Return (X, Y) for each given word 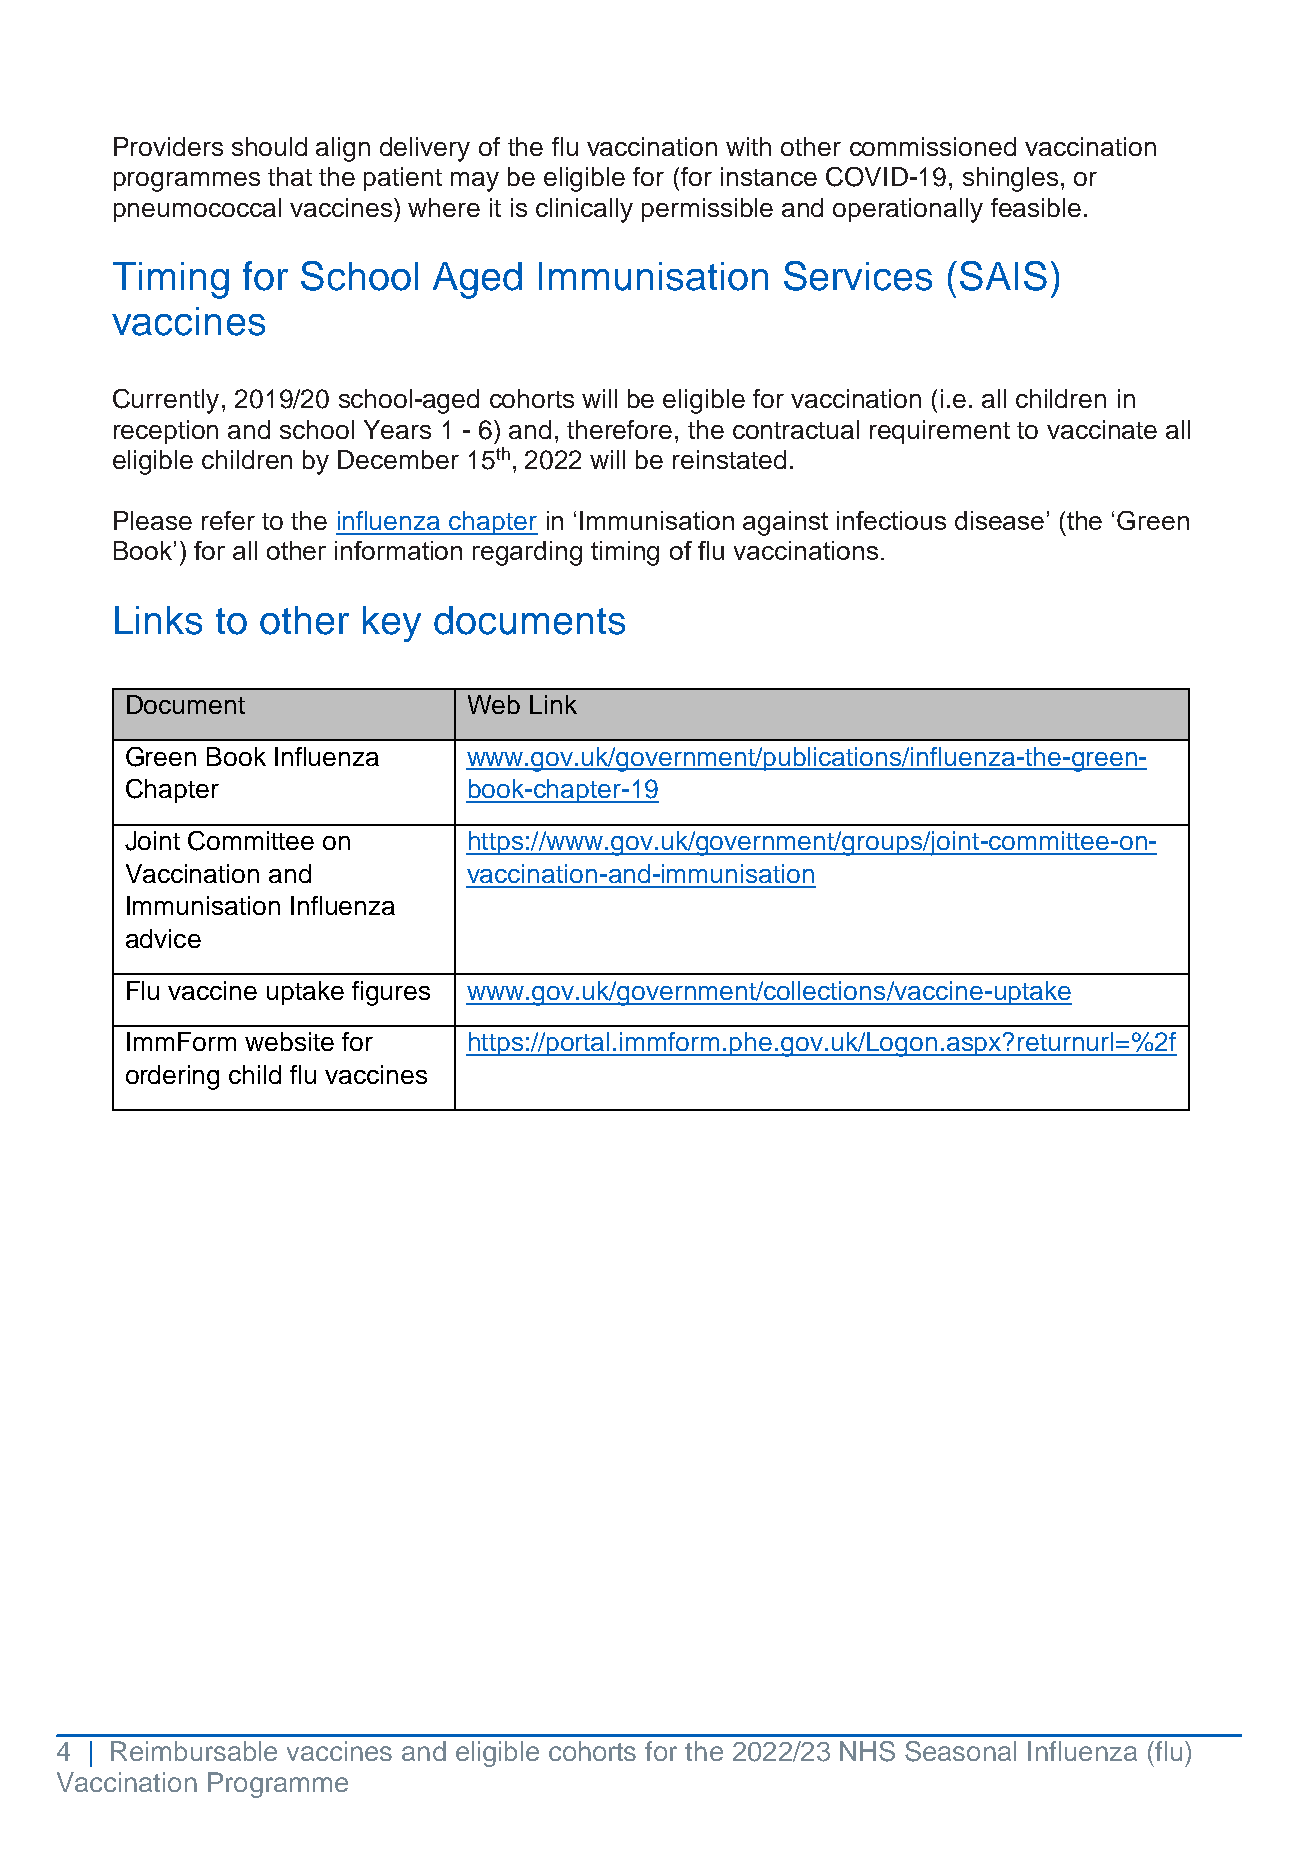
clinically (584, 210)
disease (999, 520)
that (290, 176)
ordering (172, 1077)
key (392, 624)
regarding (527, 553)
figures (391, 993)
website (289, 1041)
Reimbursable (194, 1751)
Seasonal (960, 1751)
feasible (1036, 207)
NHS (867, 1751)
